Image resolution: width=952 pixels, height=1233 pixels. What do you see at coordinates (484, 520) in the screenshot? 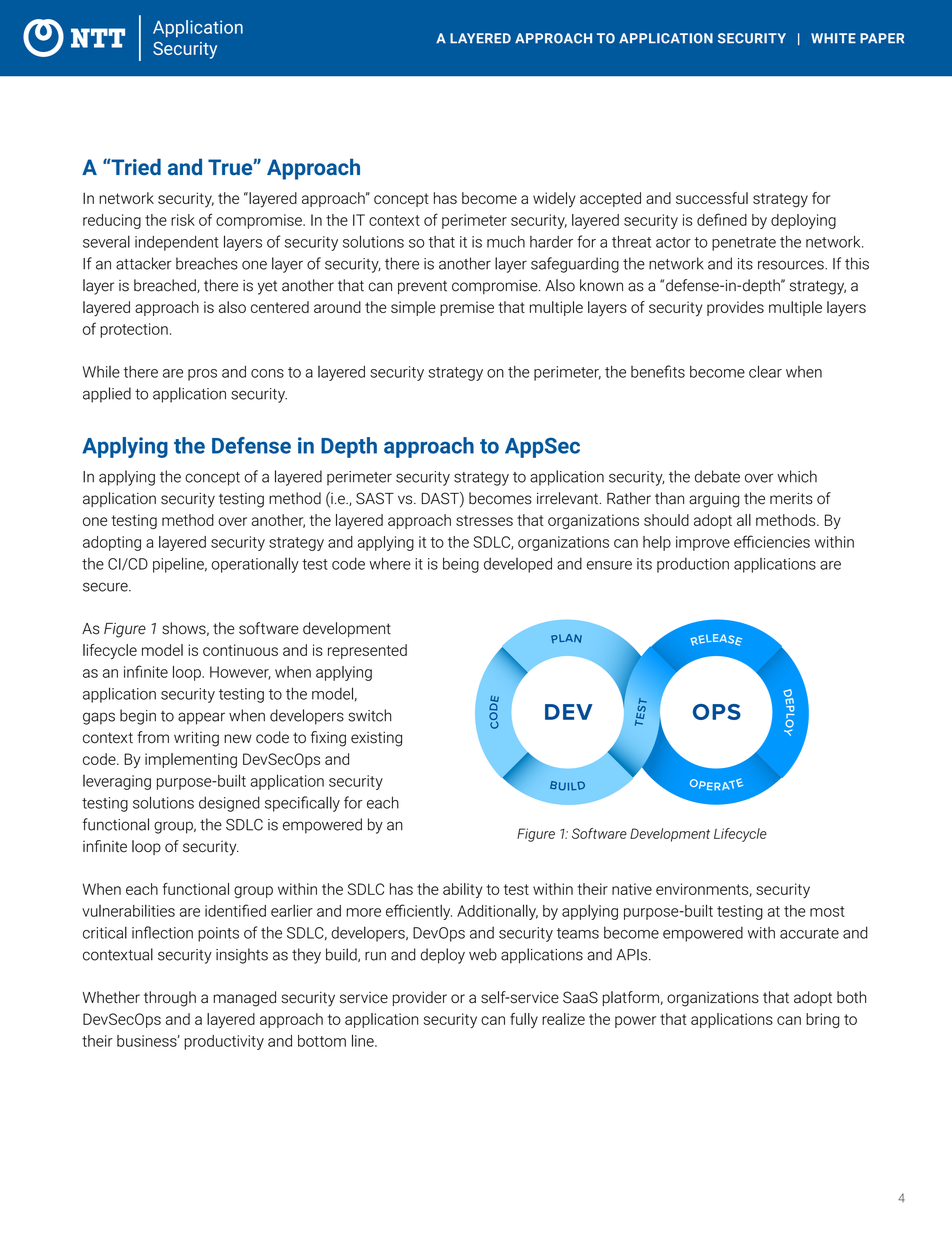
I see `stresses` at bounding box center [484, 520].
